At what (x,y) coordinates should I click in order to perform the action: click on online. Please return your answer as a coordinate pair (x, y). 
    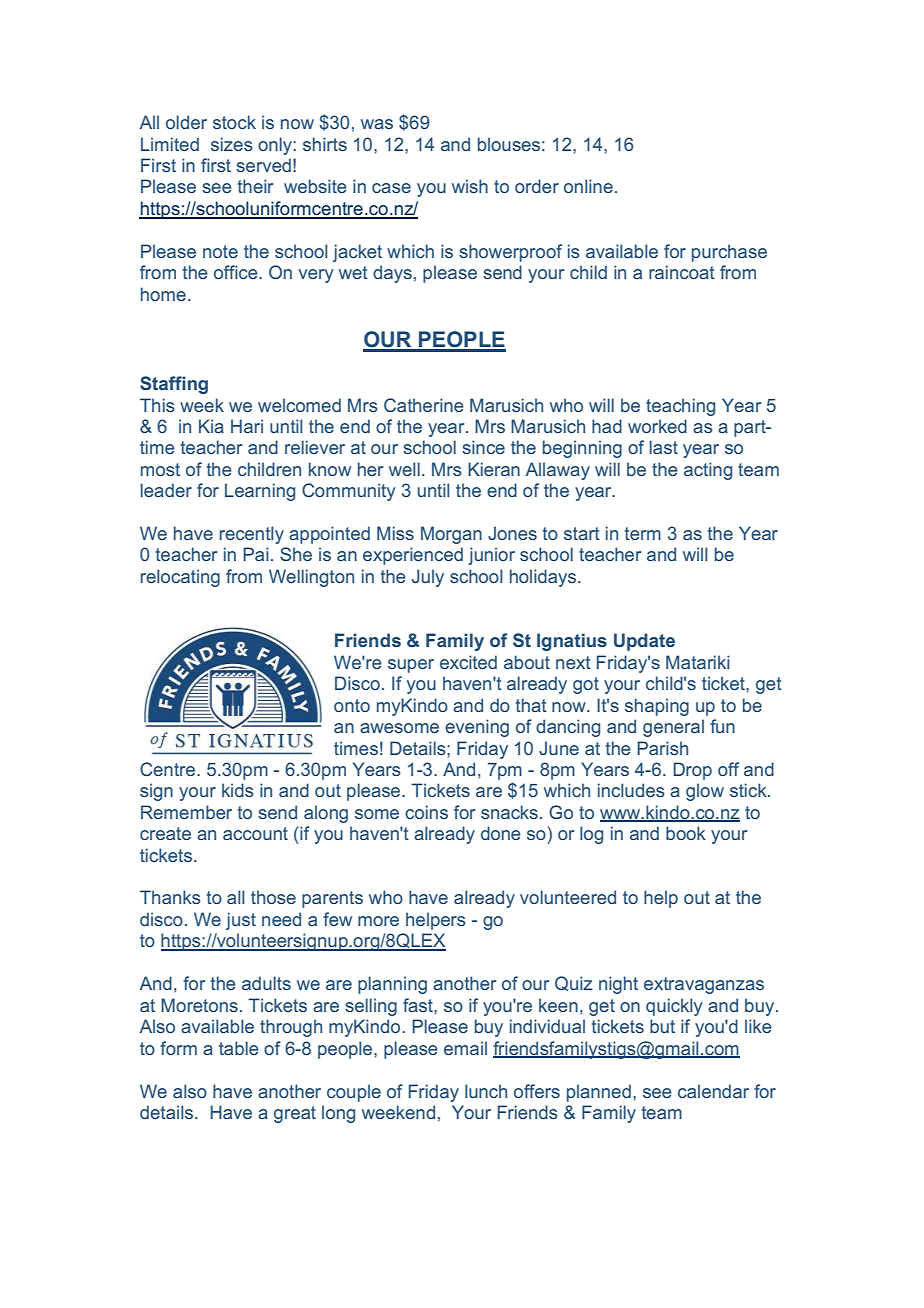
    Looking at the image, I should click on (588, 186).
